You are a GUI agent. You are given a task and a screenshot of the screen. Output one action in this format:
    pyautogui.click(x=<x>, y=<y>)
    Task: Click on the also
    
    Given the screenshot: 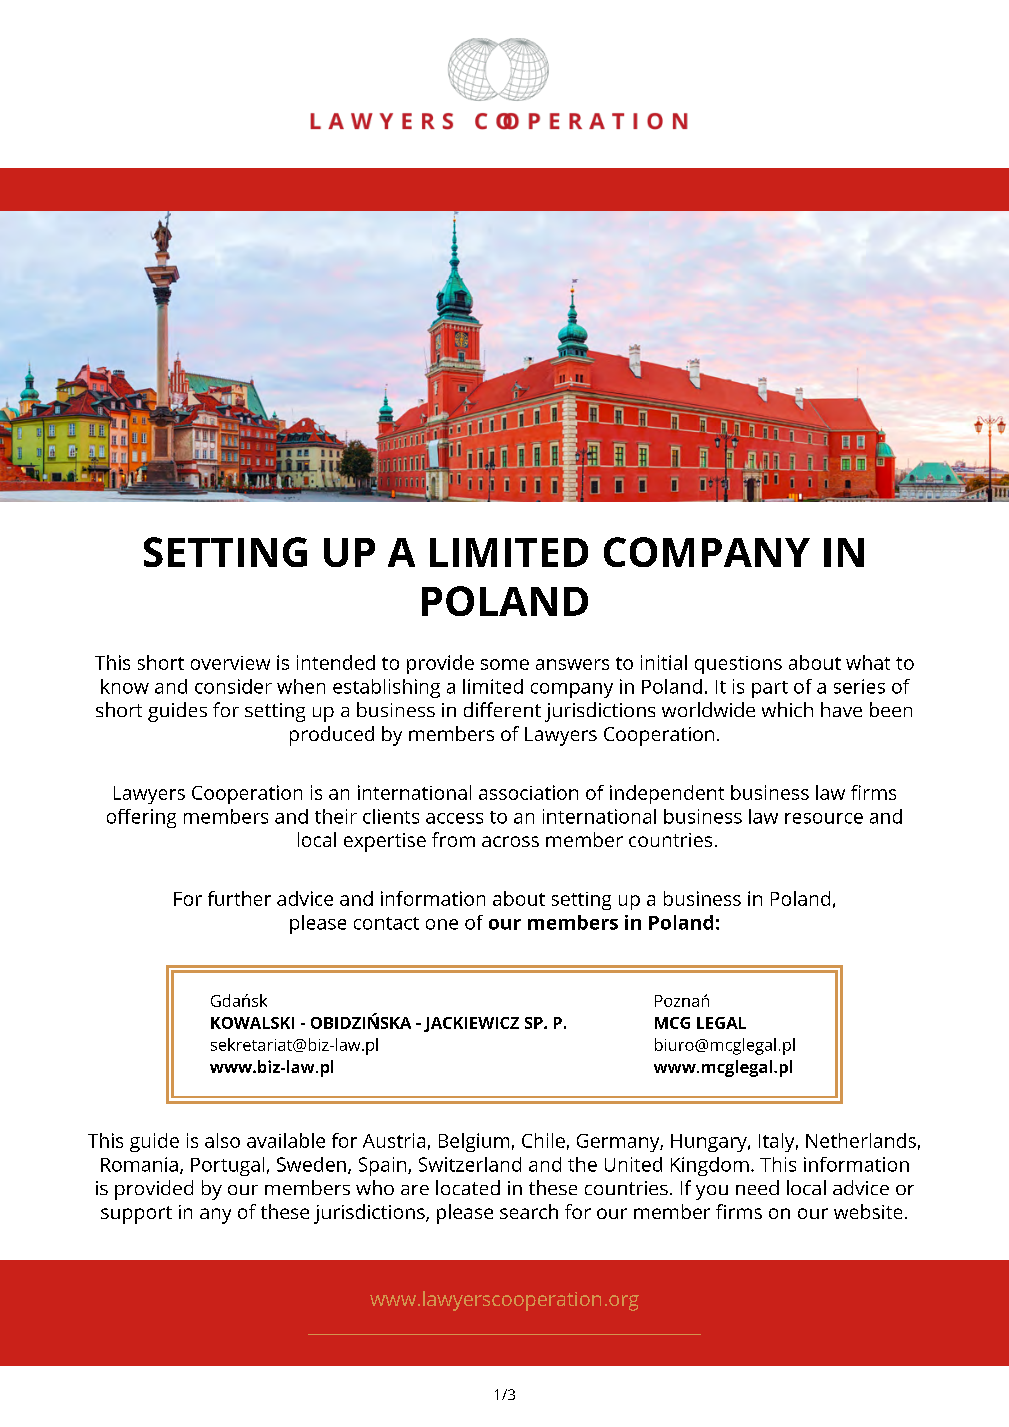 What is the action you would take?
    pyautogui.click(x=222, y=1140)
